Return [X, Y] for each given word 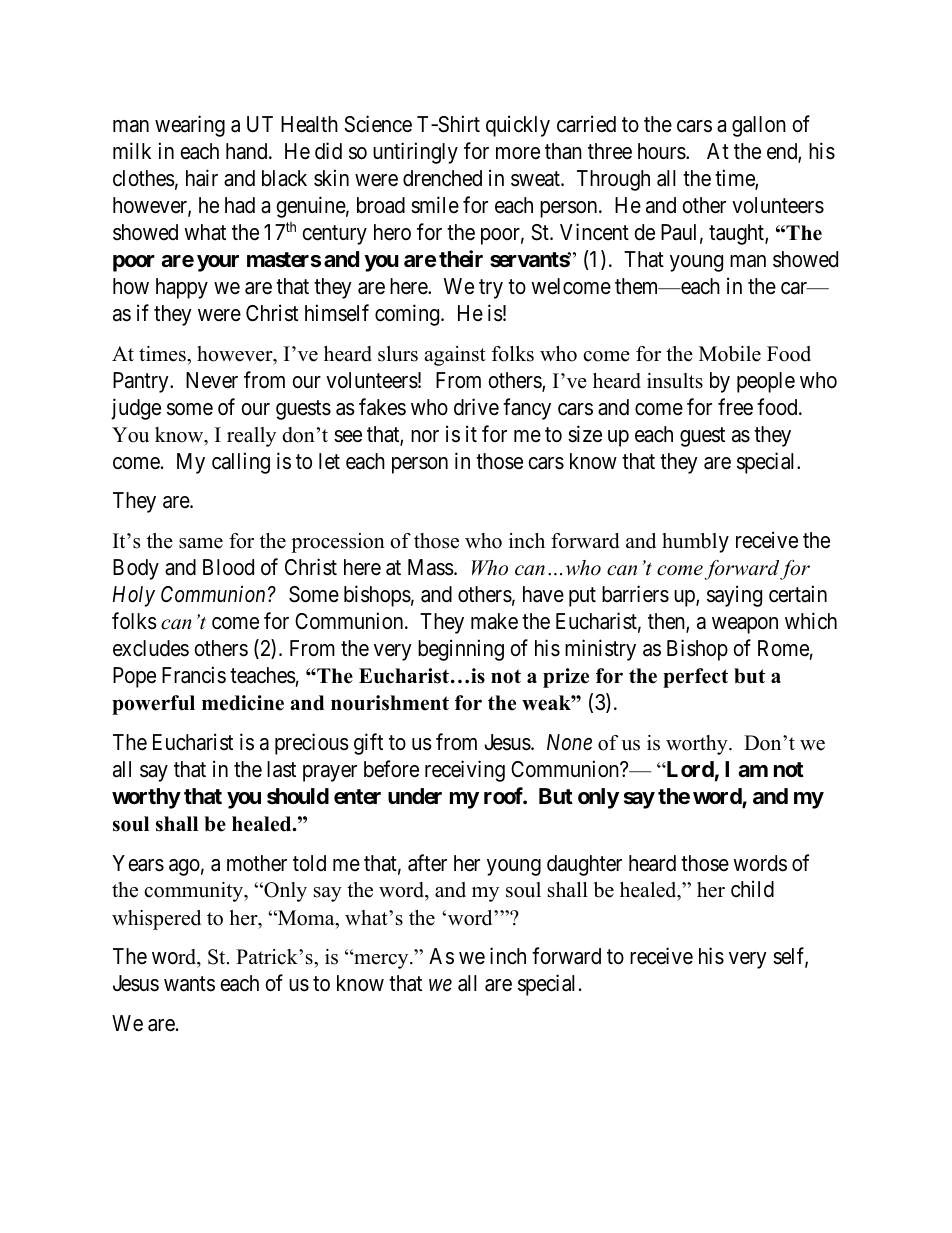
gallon [759, 126]
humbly [695, 543]
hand [248, 151]
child [752, 889]
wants [189, 984]
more [518, 153]
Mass [431, 567]
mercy [381, 960]
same [201, 543]
